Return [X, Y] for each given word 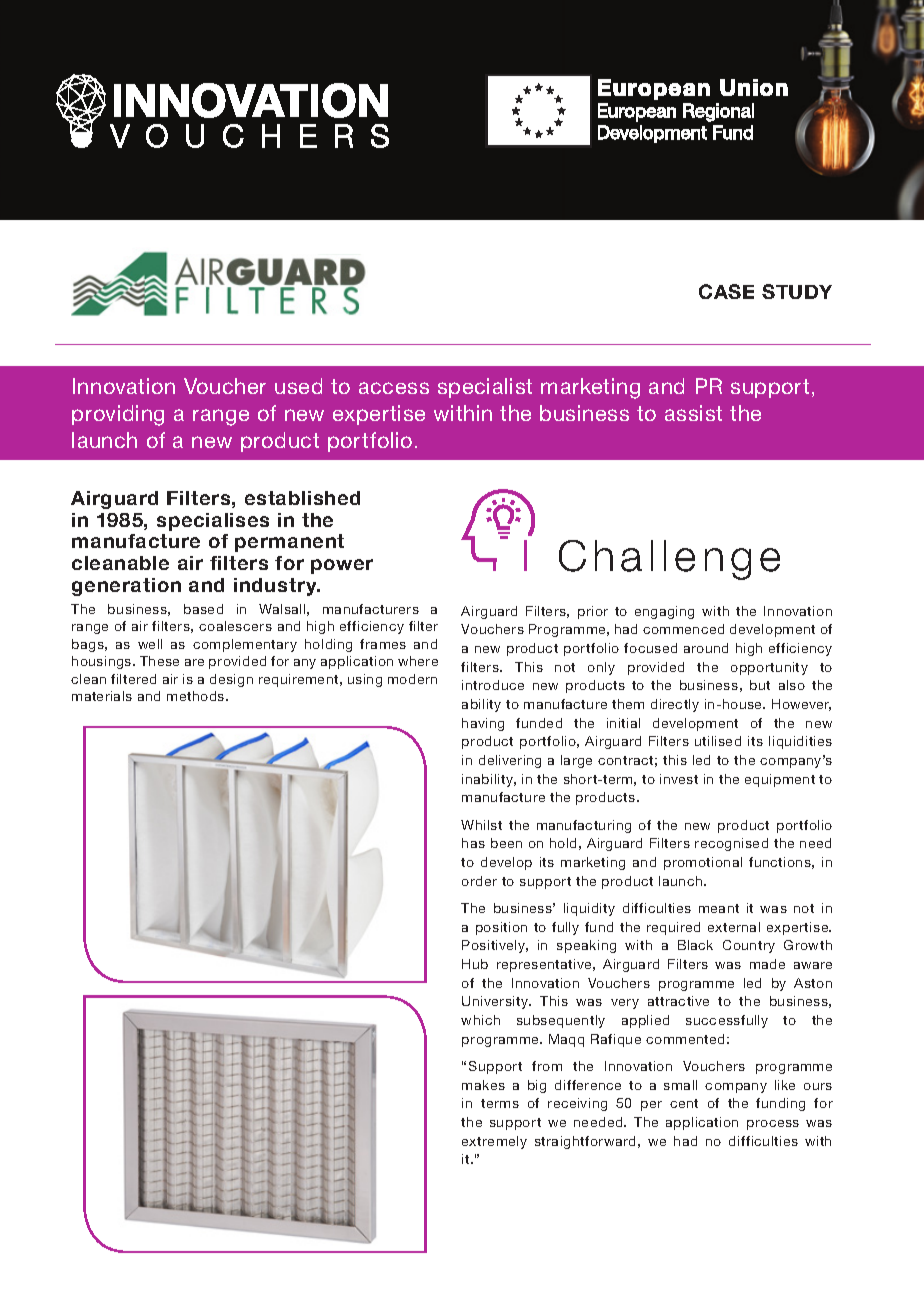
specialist [485, 388]
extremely [494, 1142]
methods [197, 696]
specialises [213, 522]
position [501, 928]
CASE [726, 291]
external [734, 927]
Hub [475, 964]
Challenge [669, 560]
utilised [718, 741]
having [483, 724]
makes [483, 1085]
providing [118, 415]
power [342, 566]
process [773, 1125]
